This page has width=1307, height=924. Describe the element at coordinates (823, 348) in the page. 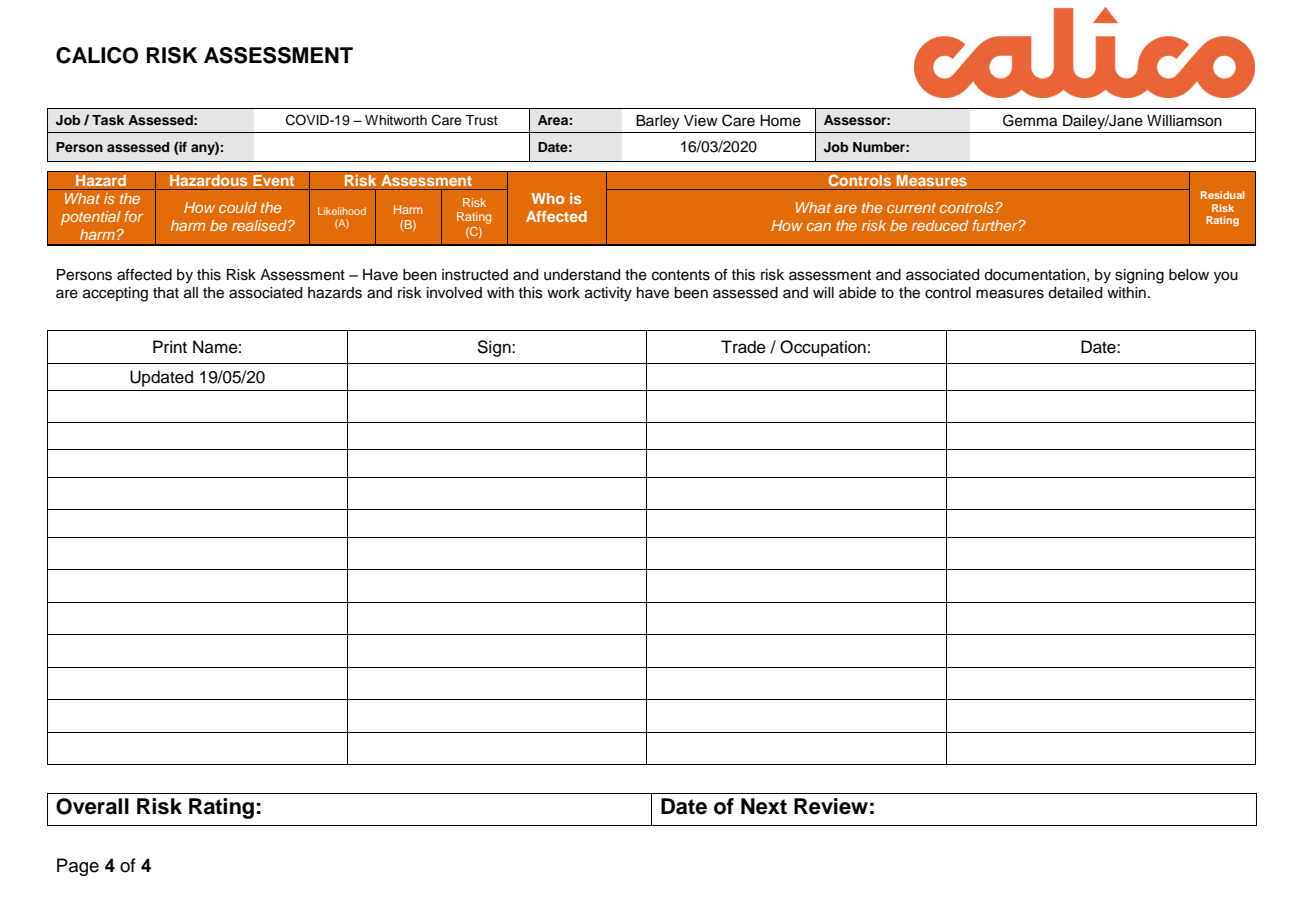

I see `Occupation` at that location.
